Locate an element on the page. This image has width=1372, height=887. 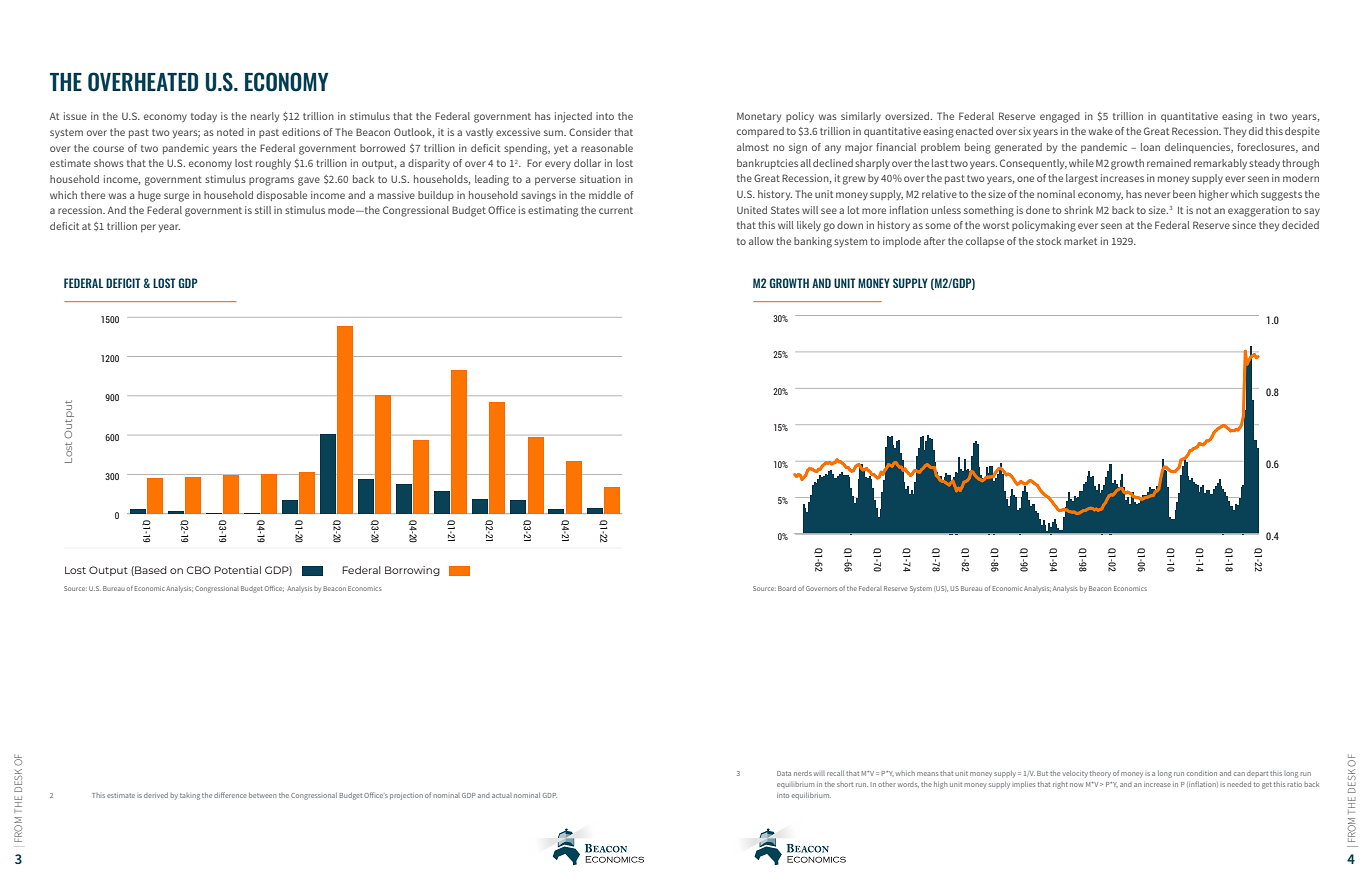
market is located at coordinates (1080, 241).
